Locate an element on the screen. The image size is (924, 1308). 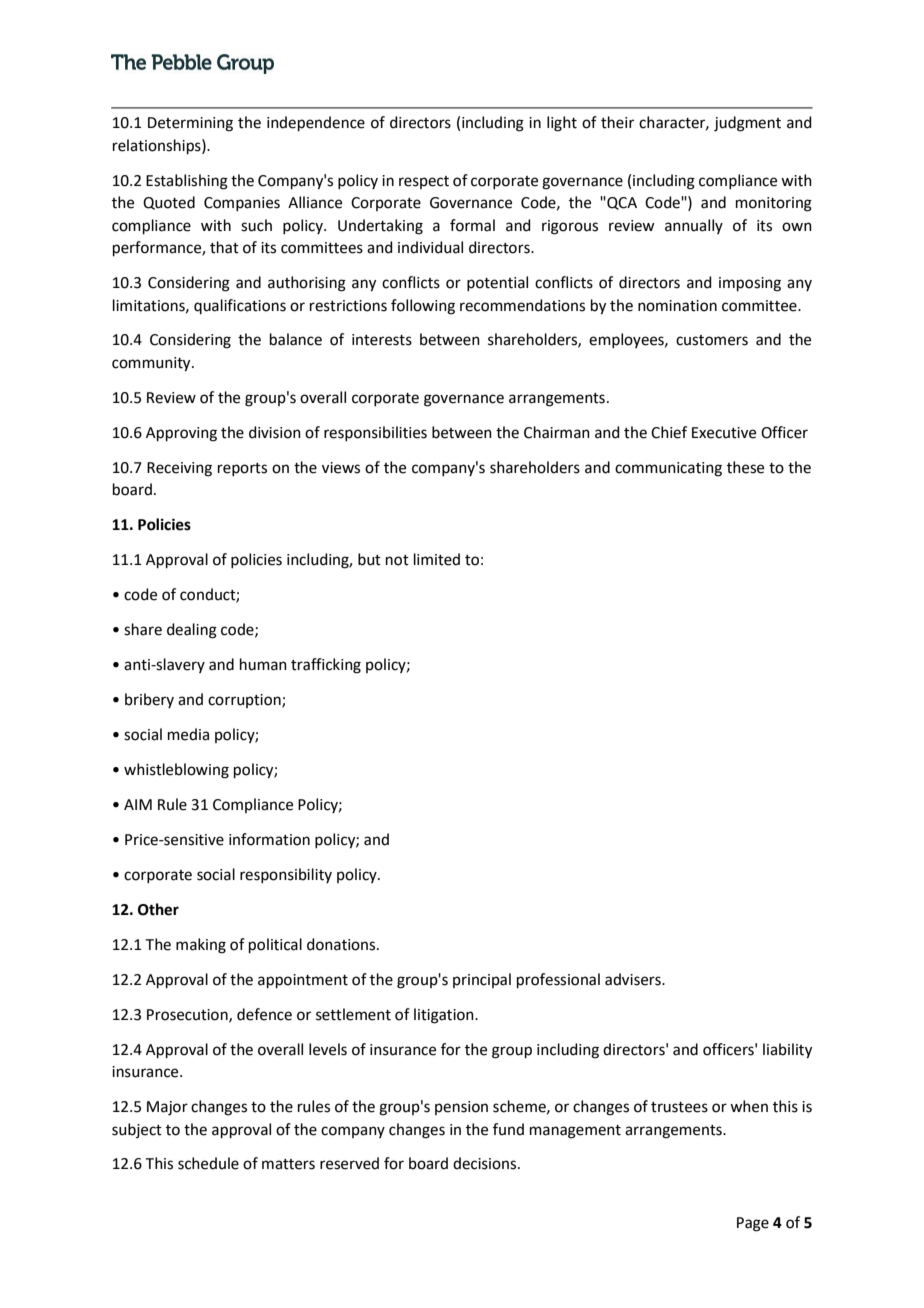
principal is located at coordinates (482, 980).
